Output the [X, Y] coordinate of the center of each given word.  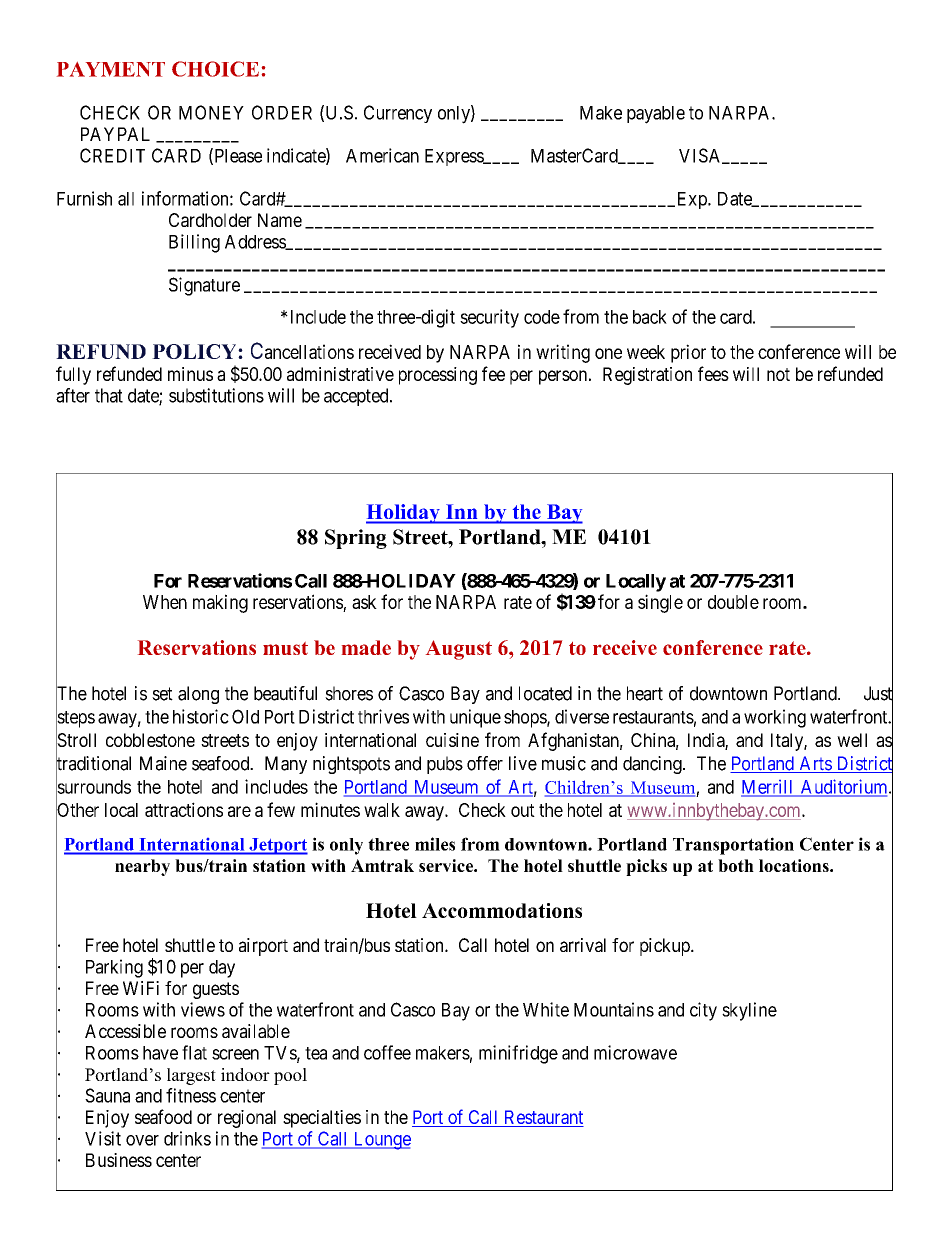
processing [438, 376]
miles [435, 844]
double [733, 602]
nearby [142, 867]
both [736, 865]
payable [656, 115]
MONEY [211, 112]
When [165, 602]
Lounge [381, 1141]
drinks [187, 1138]
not [778, 374]
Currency [398, 114]
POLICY [195, 351]
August [459, 650]
